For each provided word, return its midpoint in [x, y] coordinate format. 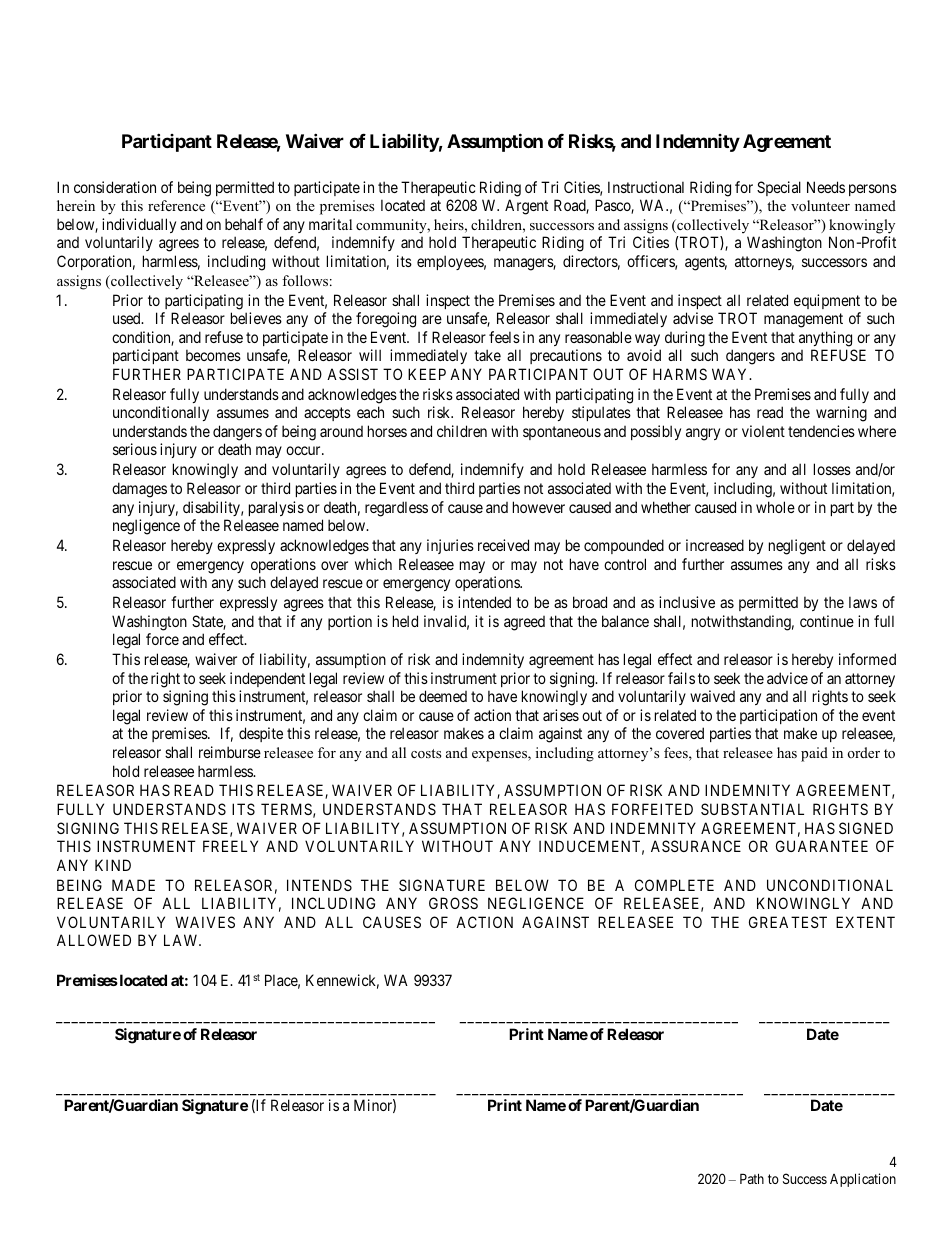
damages [139, 490]
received [503, 545]
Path [752, 1178]
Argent [526, 207]
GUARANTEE [822, 846]
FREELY [230, 846]
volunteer [820, 205]
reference [176, 205]
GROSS [453, 903]
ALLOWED [94, 940]
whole [775, 507]
